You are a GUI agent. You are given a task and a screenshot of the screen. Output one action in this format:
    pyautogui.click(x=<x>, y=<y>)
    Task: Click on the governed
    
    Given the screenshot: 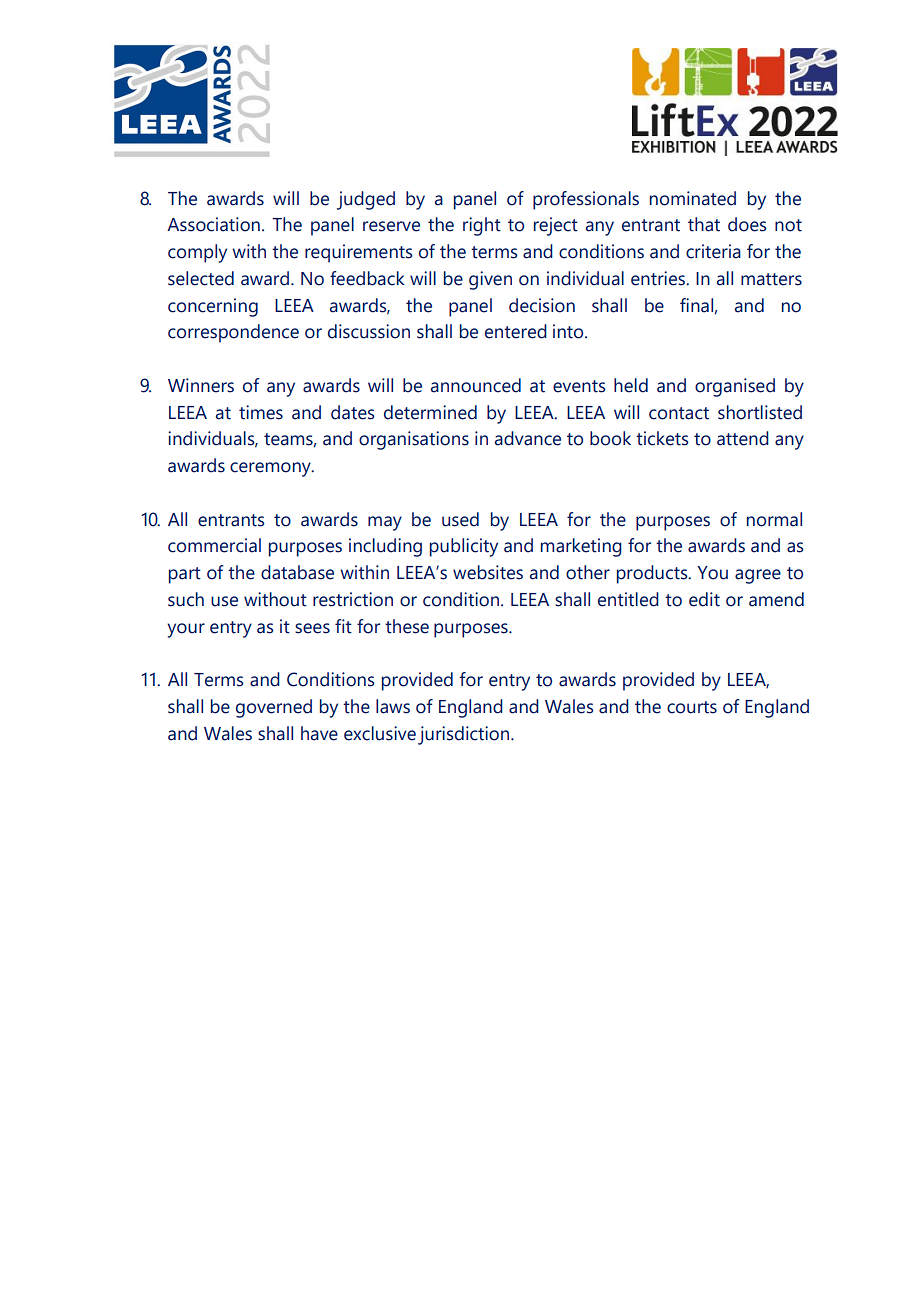 What is the action you would take?
    pyautogui.click(x=274, y=708)
